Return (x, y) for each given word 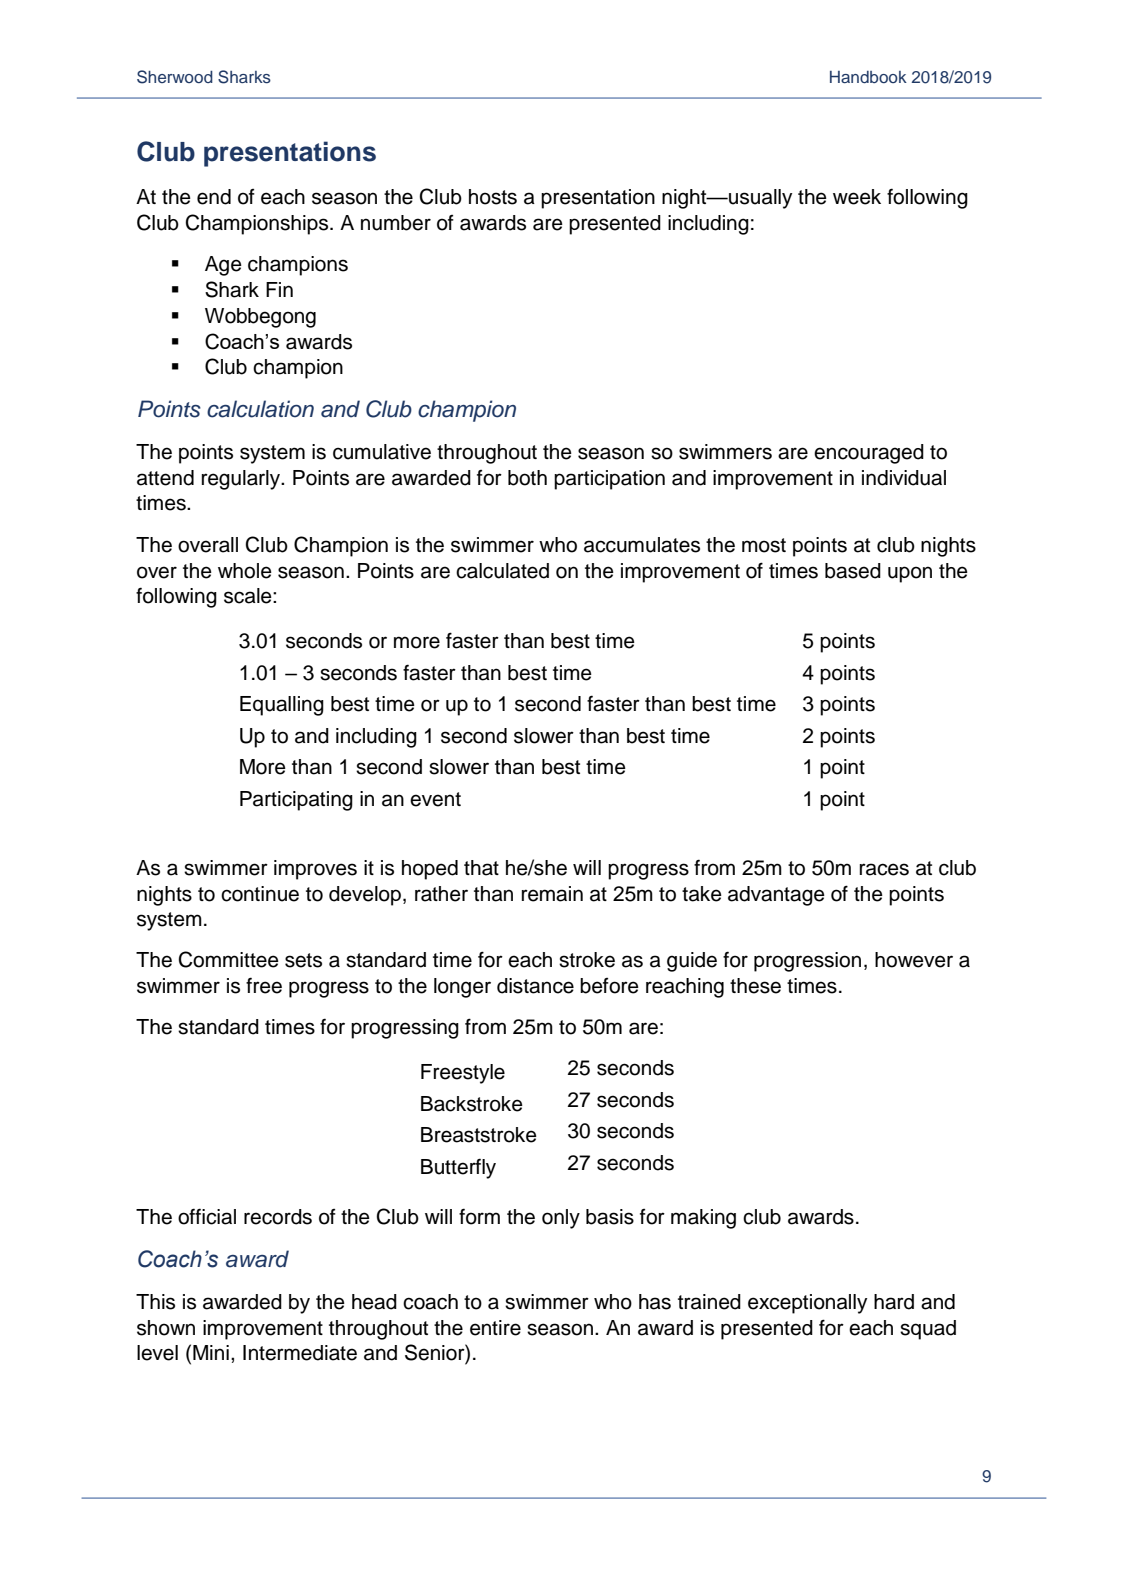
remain (552, 894)
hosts (493, 197)
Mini (211, 1352)
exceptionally (807, 1304)
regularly (242, 480)
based (853, 571)
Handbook (868, 77)
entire (495, 1328)
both (527, 478)
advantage (776, 896)
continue (260, 894)
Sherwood (175, 77)
